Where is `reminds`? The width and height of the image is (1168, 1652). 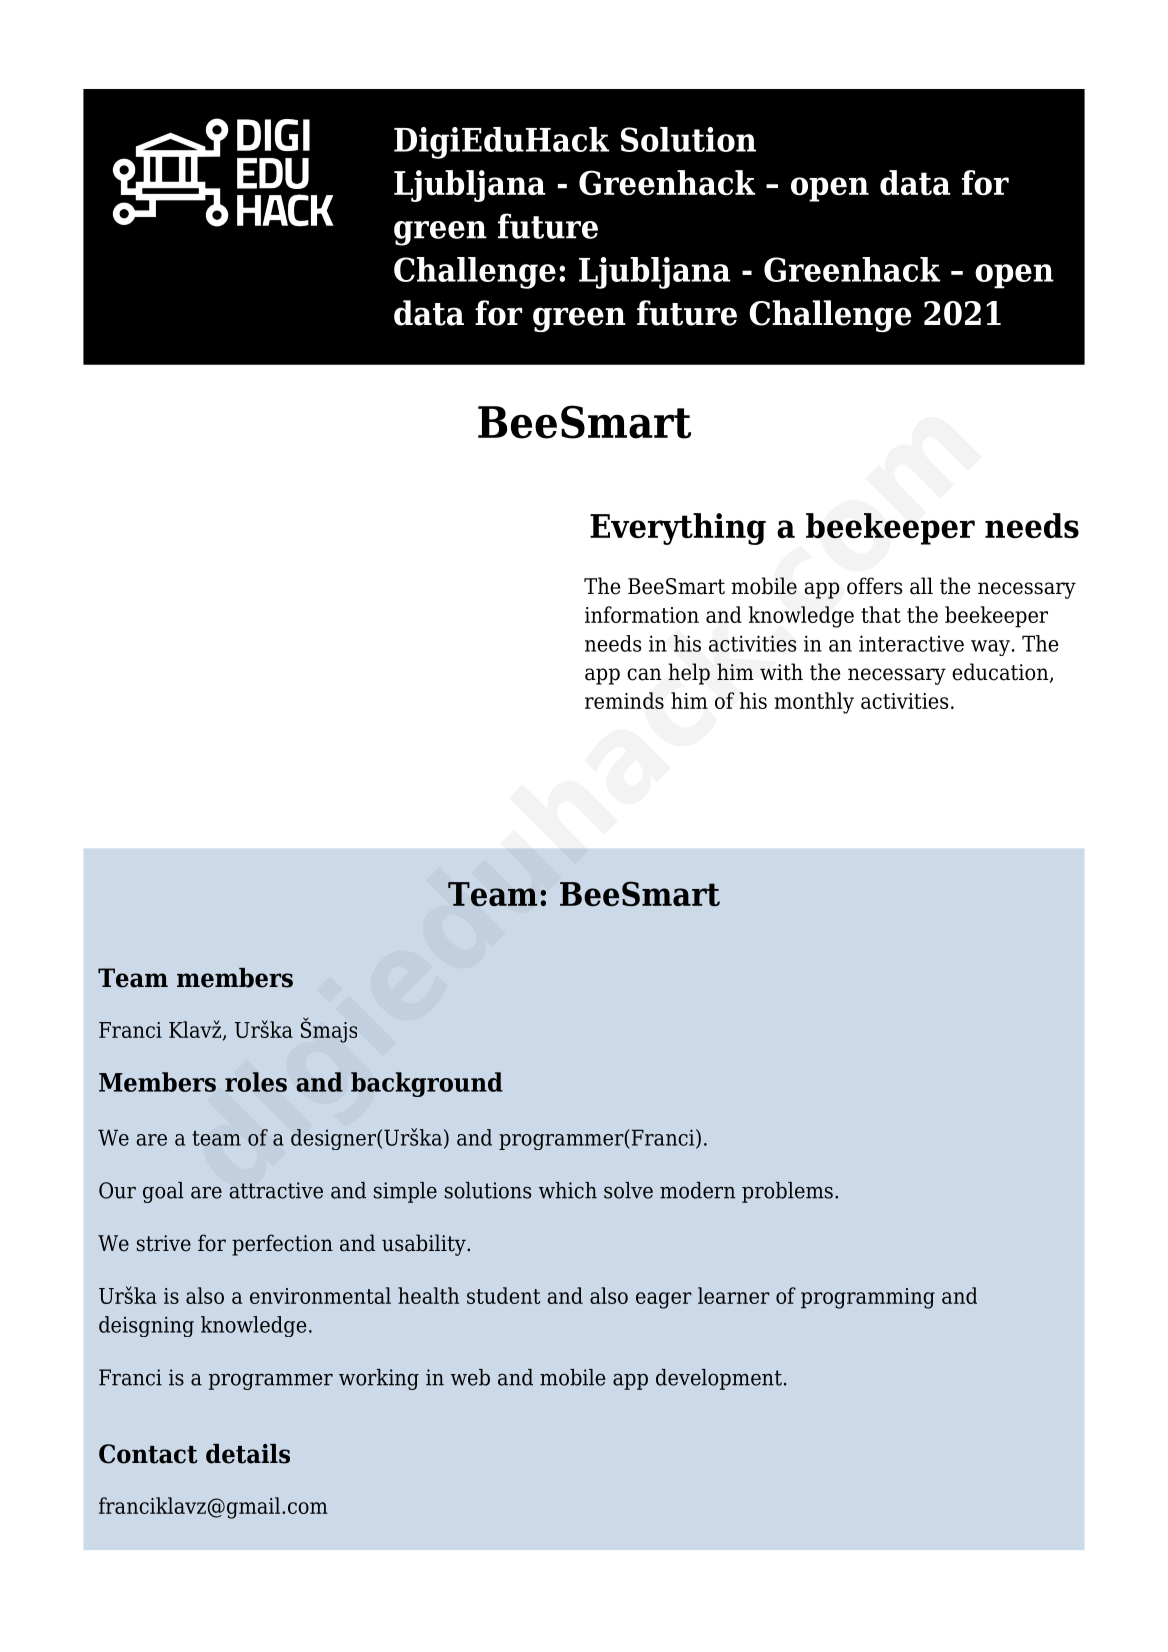 reminds is located at coordinates (624, 700).
